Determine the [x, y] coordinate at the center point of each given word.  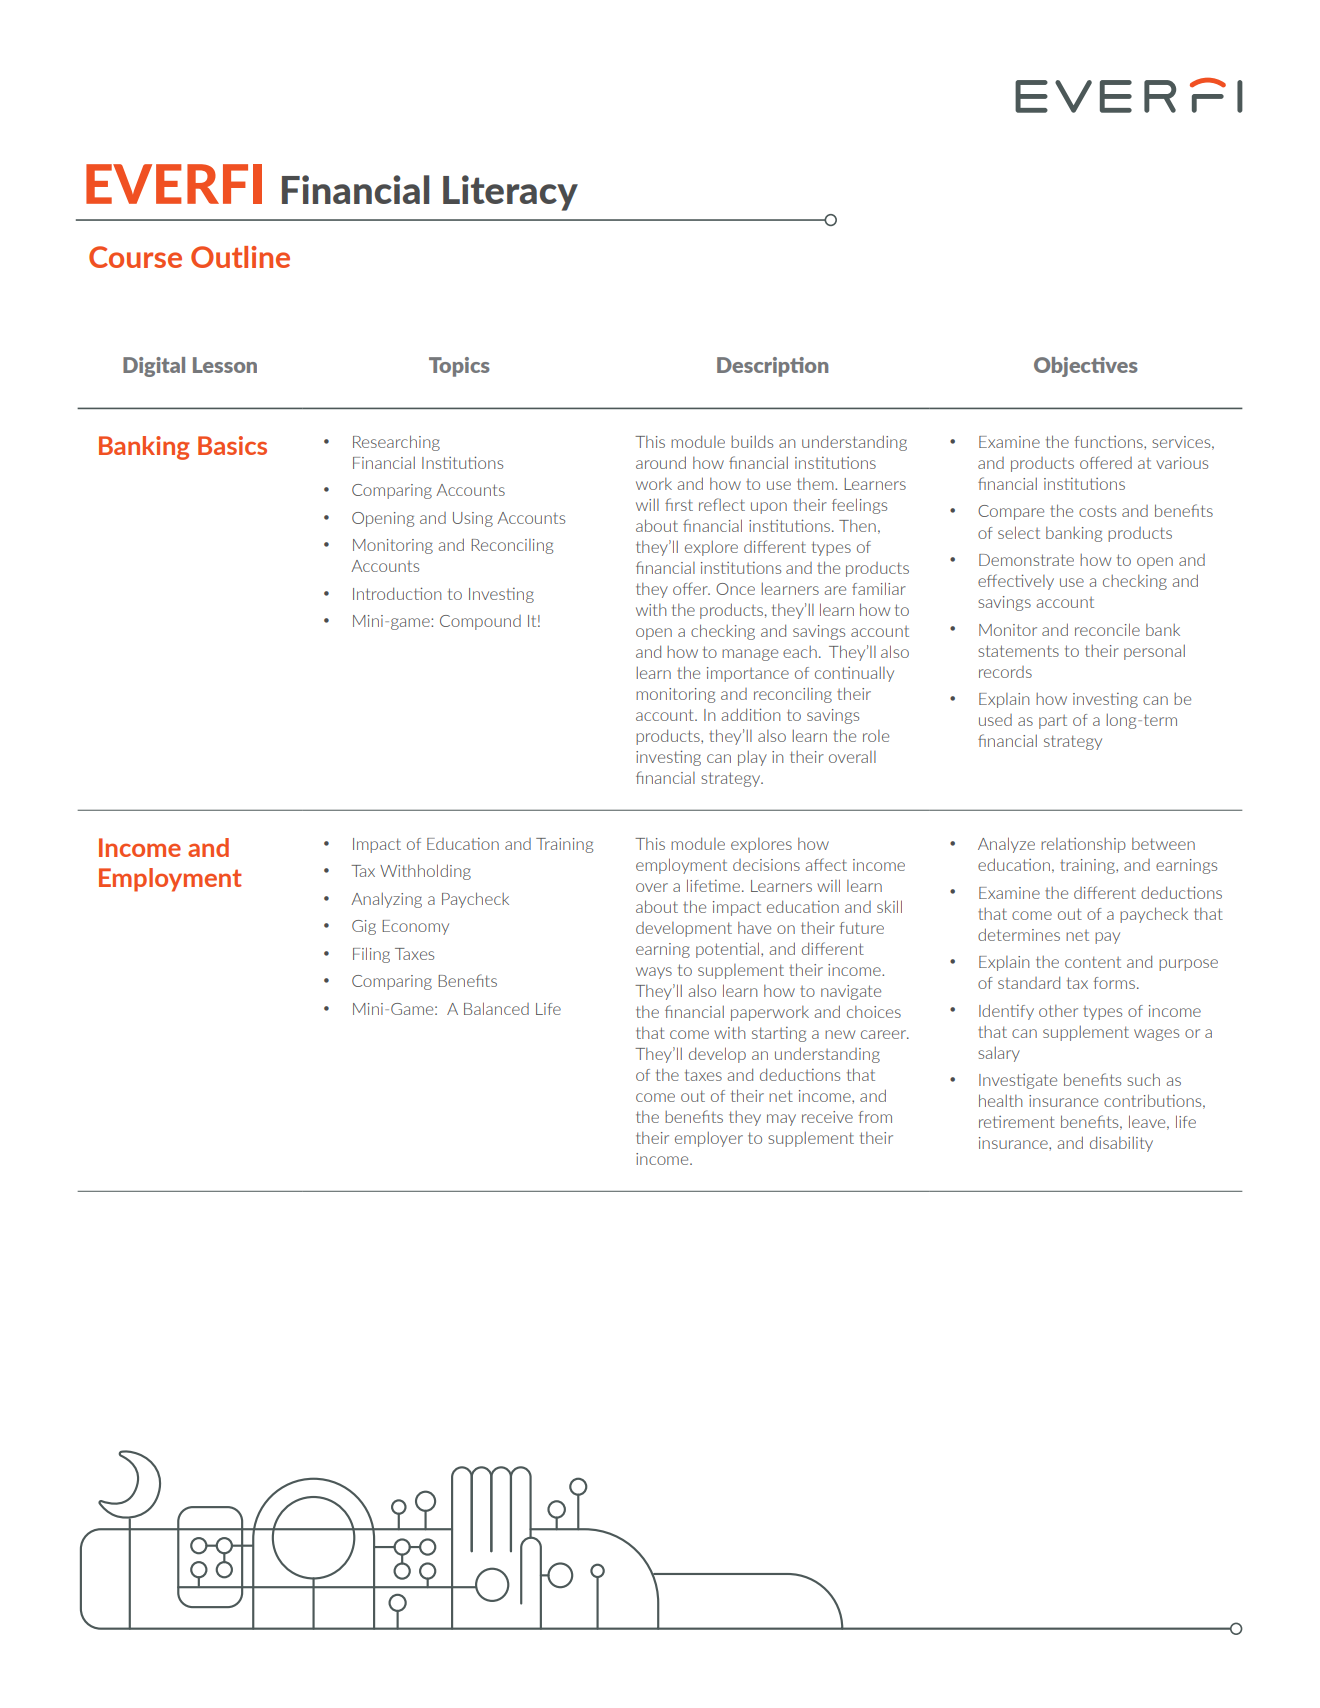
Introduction [397, 593]
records [1005, 672]
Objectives [1086, 367]
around [661, 462]
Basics [232, 445]
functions [1110, 442]
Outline [240, 257]
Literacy [510, 193]
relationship [1083, 845]
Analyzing [386, 900]
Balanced [496, 1008]
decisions [766, 865]
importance [748, 674]
